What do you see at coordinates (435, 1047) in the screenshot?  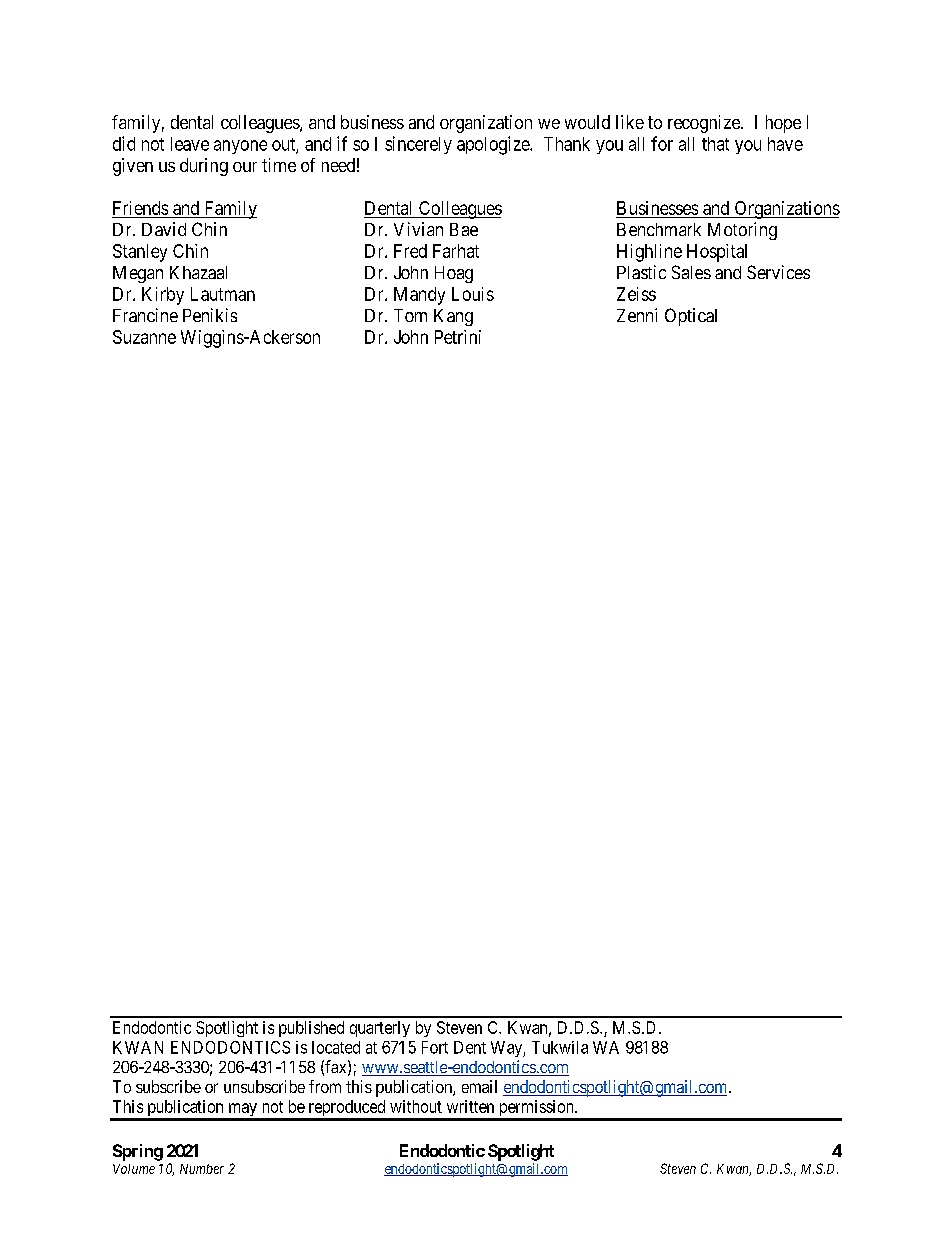 I see `Fort` at bounding box center [435, 1047].
